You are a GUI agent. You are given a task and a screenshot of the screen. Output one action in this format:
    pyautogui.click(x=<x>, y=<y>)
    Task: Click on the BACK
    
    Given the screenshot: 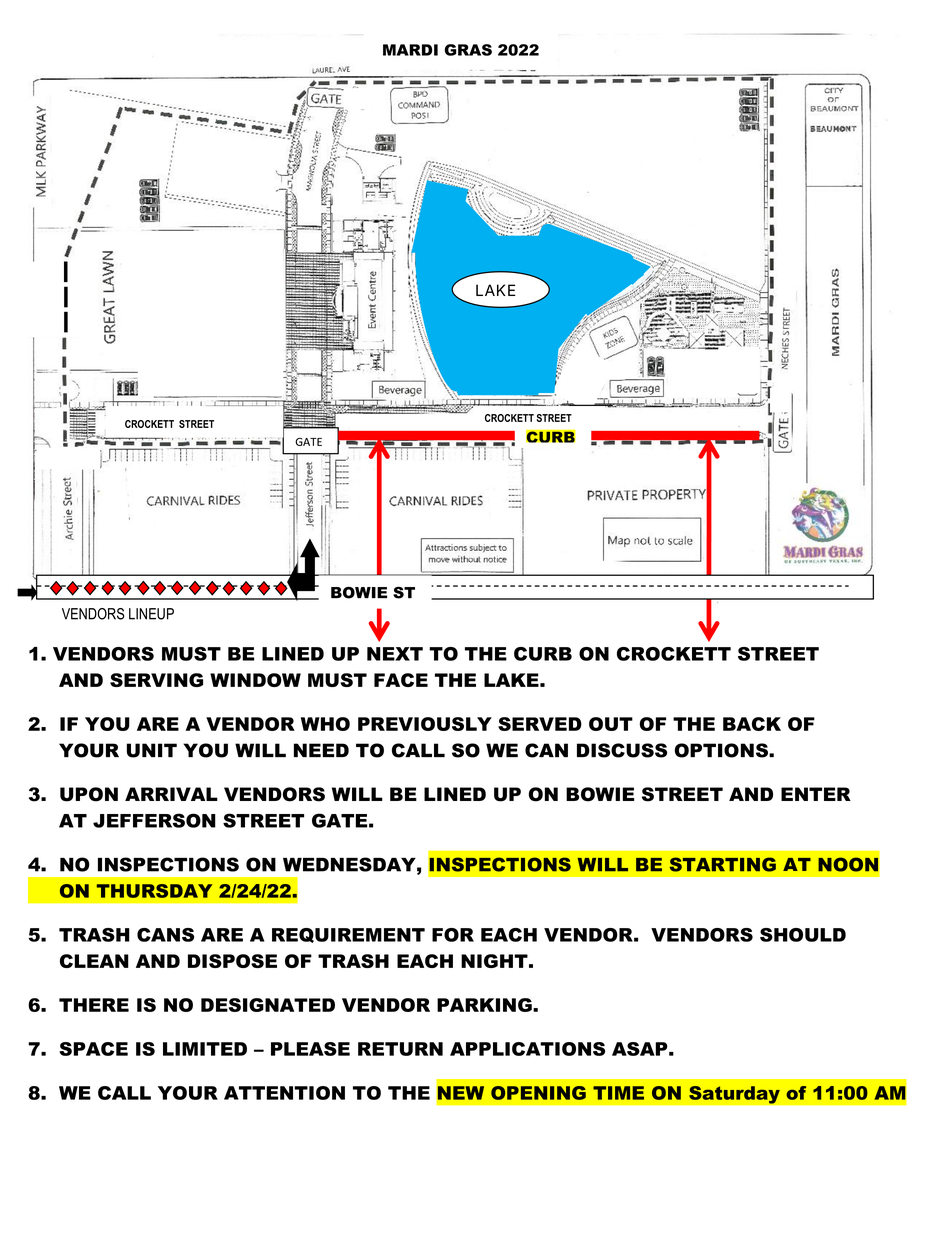 What is the action you would take?
    pyautogui.click(x=752, y=724)
